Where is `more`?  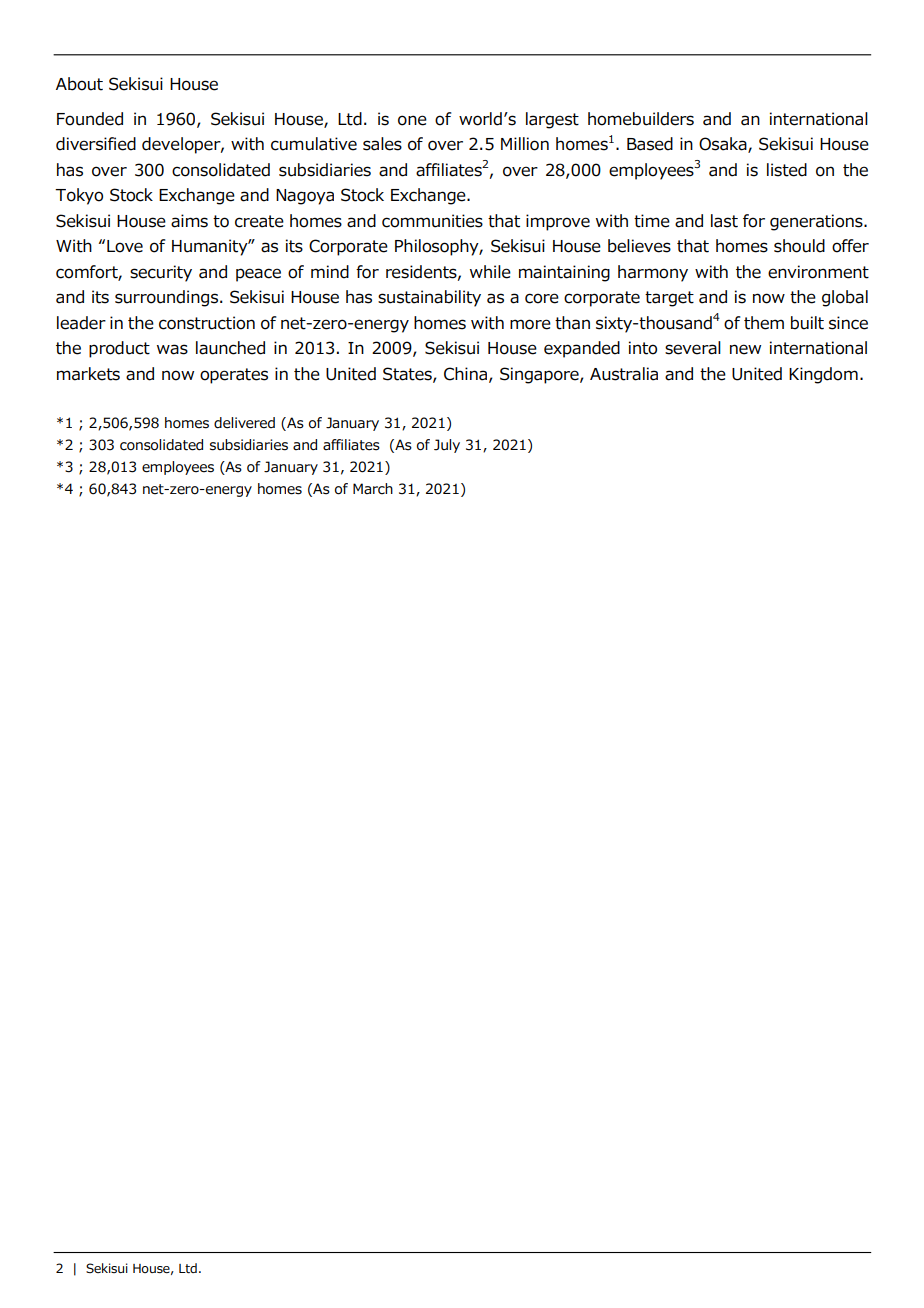 more is located at coordinates (530, 324).
